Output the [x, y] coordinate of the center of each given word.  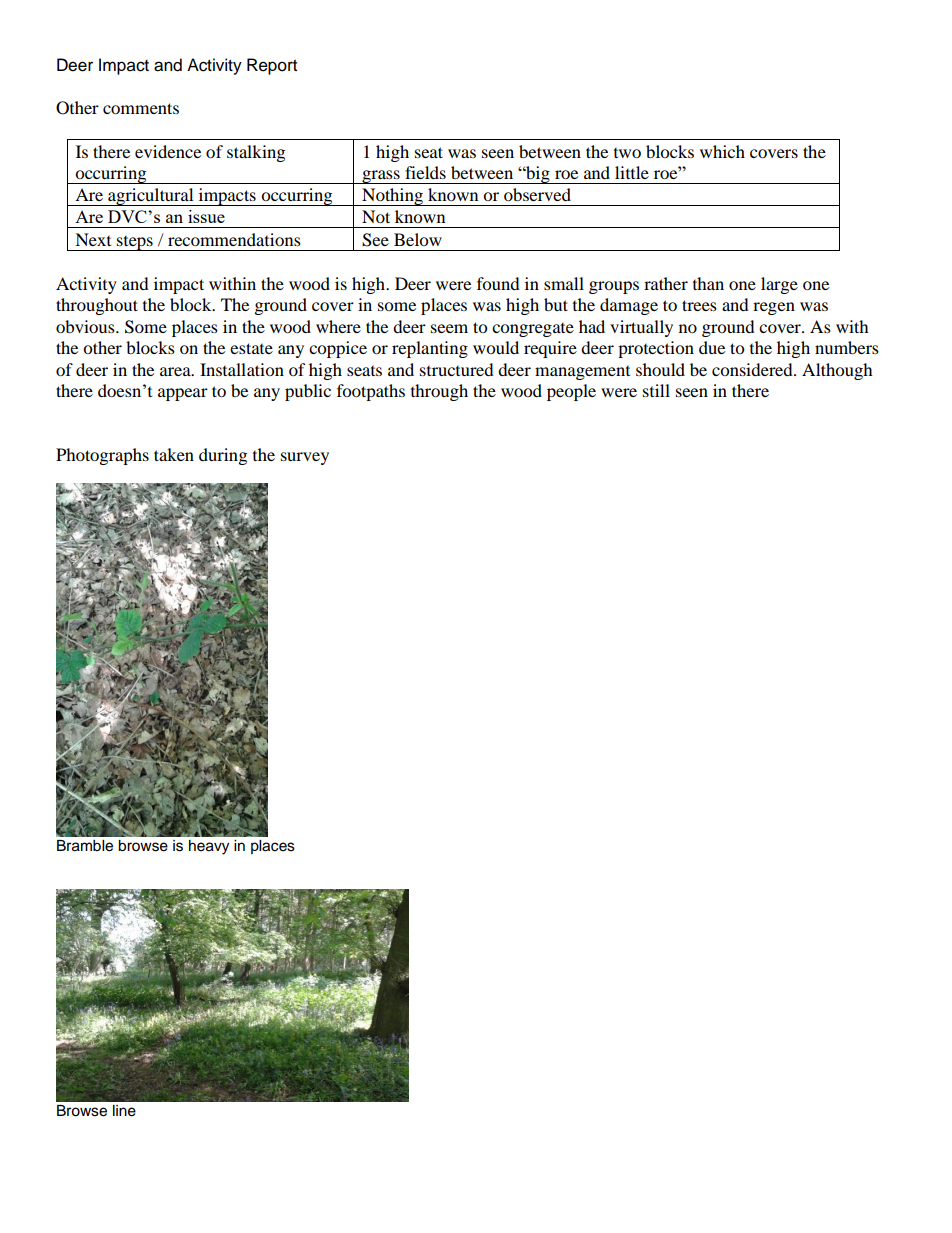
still [656, 390]
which [722, 151]
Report [272, 66]
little [632, 172]
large [779, 285]
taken [174, 454]
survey [305, 458]
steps [135, 243]
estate [251, 348]
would [496, 347]
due [712, 347]
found [498, 283]
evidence [168, 151]
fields [425, 172]
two [627, 153]
